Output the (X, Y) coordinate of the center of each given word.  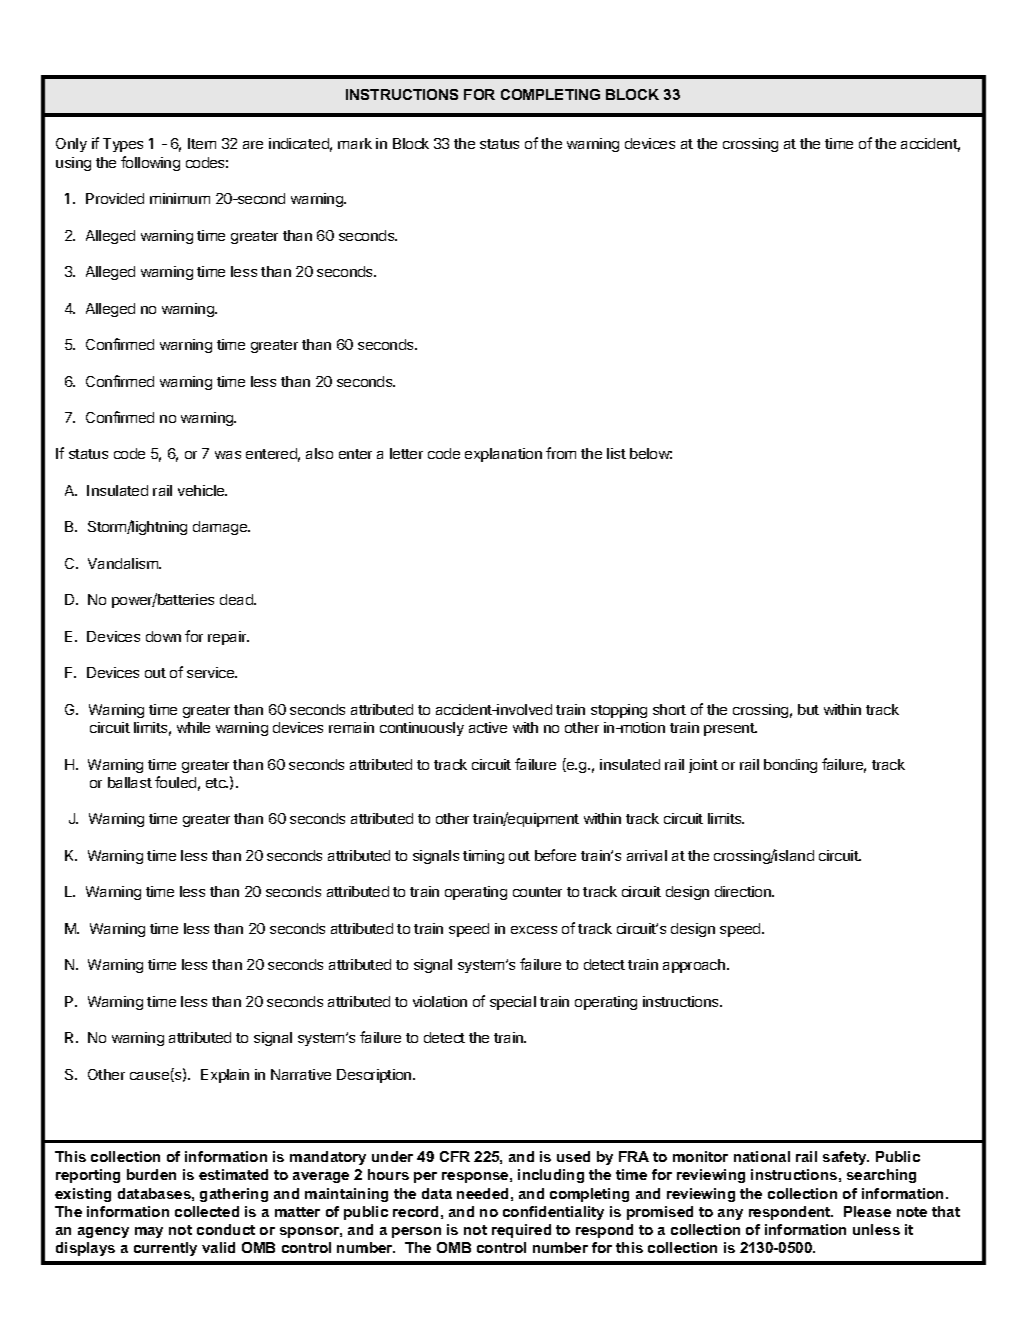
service (212, 672)
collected (207, 1211)
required (521, 1231)
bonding (790, 766)
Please (867, 1211)
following (150, 163)
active (488, 727)
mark (355, 143)
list (616, 453)
